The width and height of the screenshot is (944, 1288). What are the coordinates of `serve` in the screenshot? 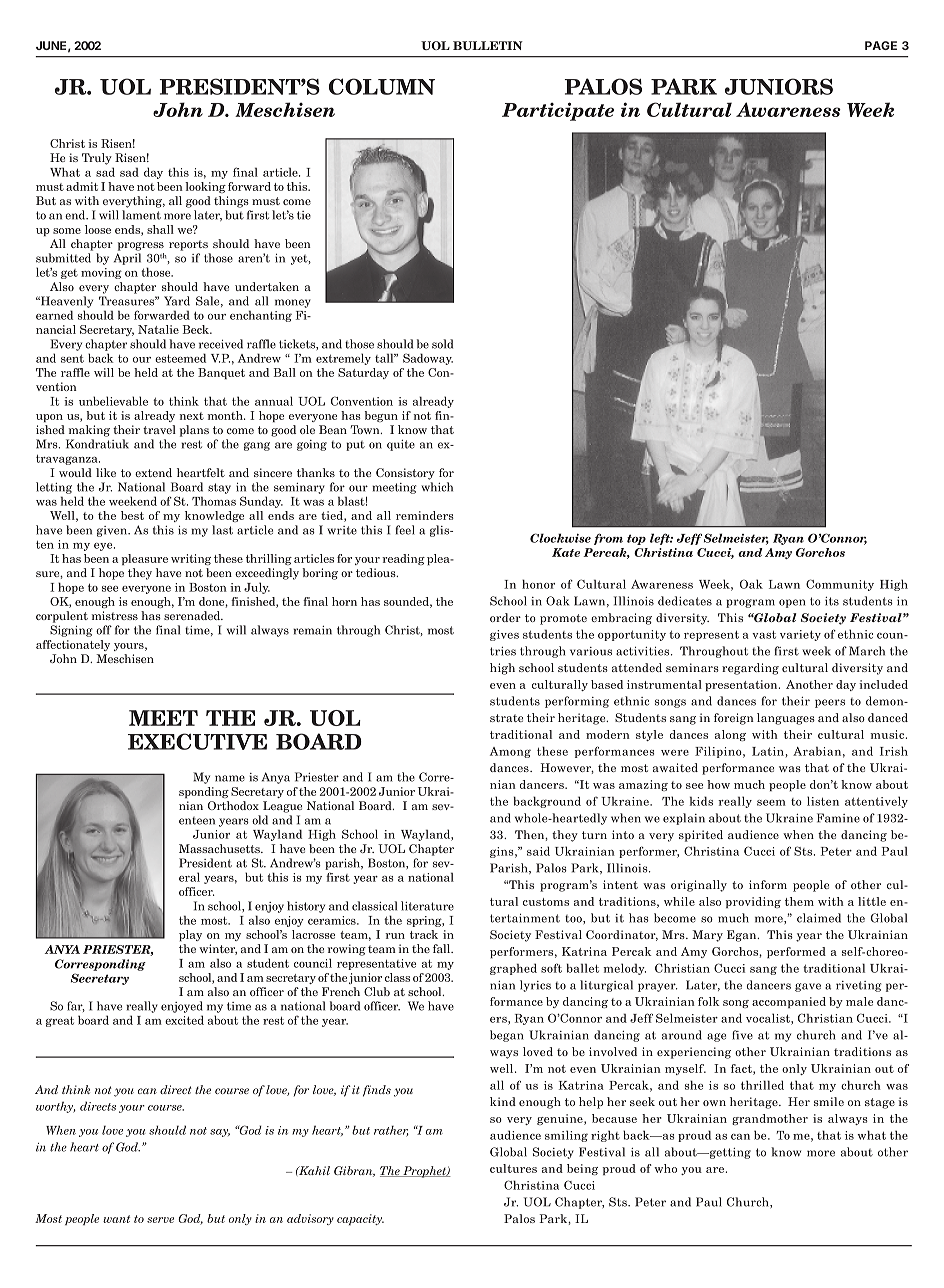 It's located at (160, 1220).
